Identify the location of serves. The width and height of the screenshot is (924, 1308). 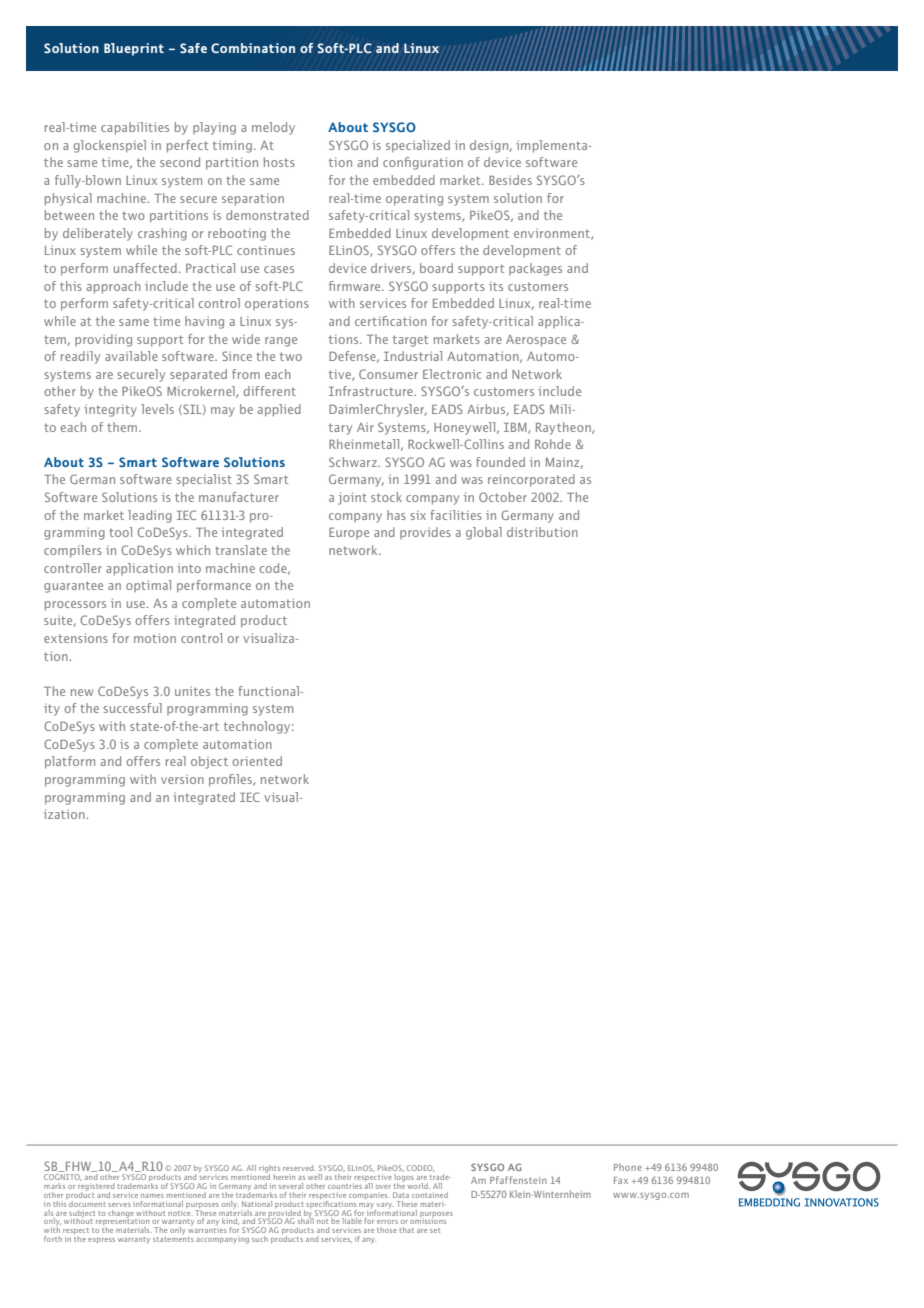
(119, 1205).
